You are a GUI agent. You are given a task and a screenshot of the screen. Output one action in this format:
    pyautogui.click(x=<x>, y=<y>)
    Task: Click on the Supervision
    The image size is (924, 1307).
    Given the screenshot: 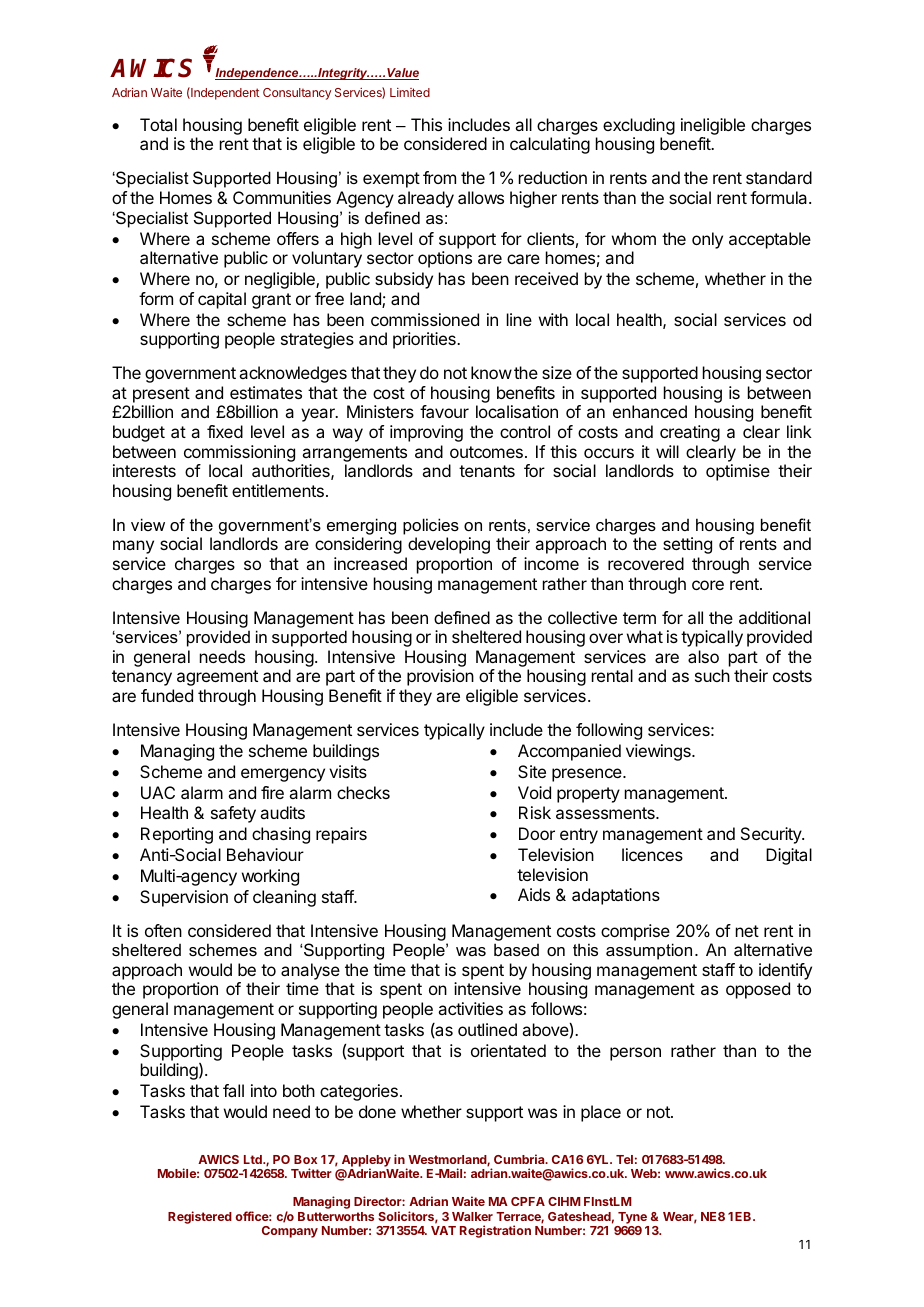 What is the action you would take?
    pyautogui.click(x=184, y=898)
